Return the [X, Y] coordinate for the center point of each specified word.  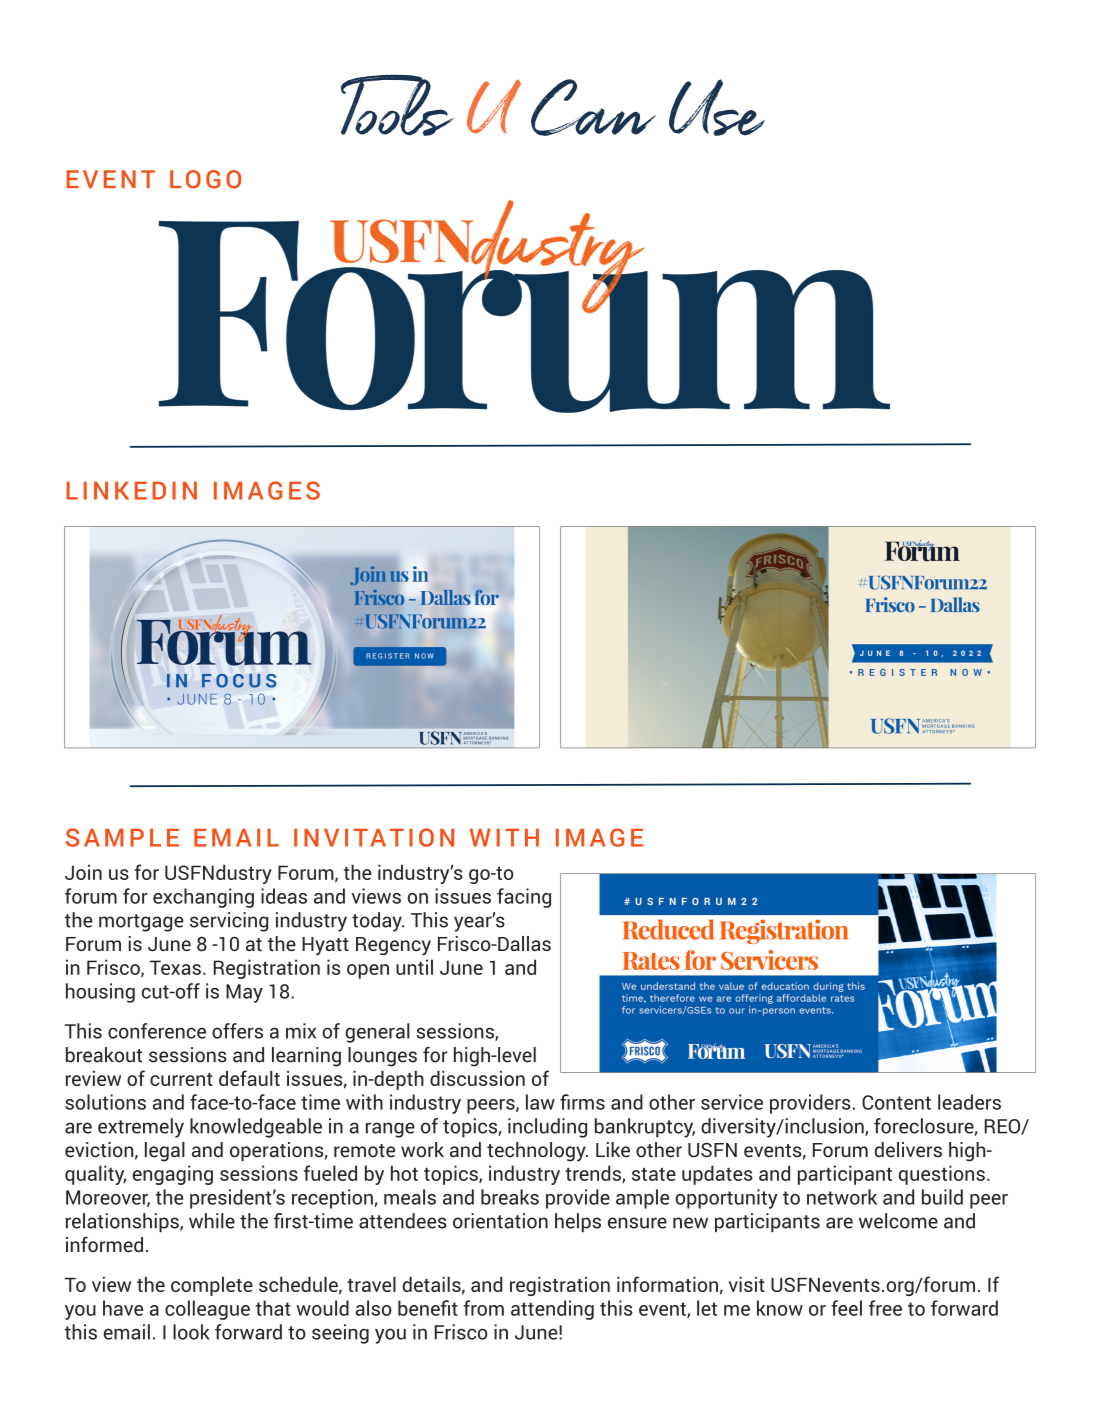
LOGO [205, 179]
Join [83, 872]
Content [896, 1102]
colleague [207, 1310]
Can [593, 107]
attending [552, 1310]
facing [524, 898]
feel [846, 1308]
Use [717, 107]
